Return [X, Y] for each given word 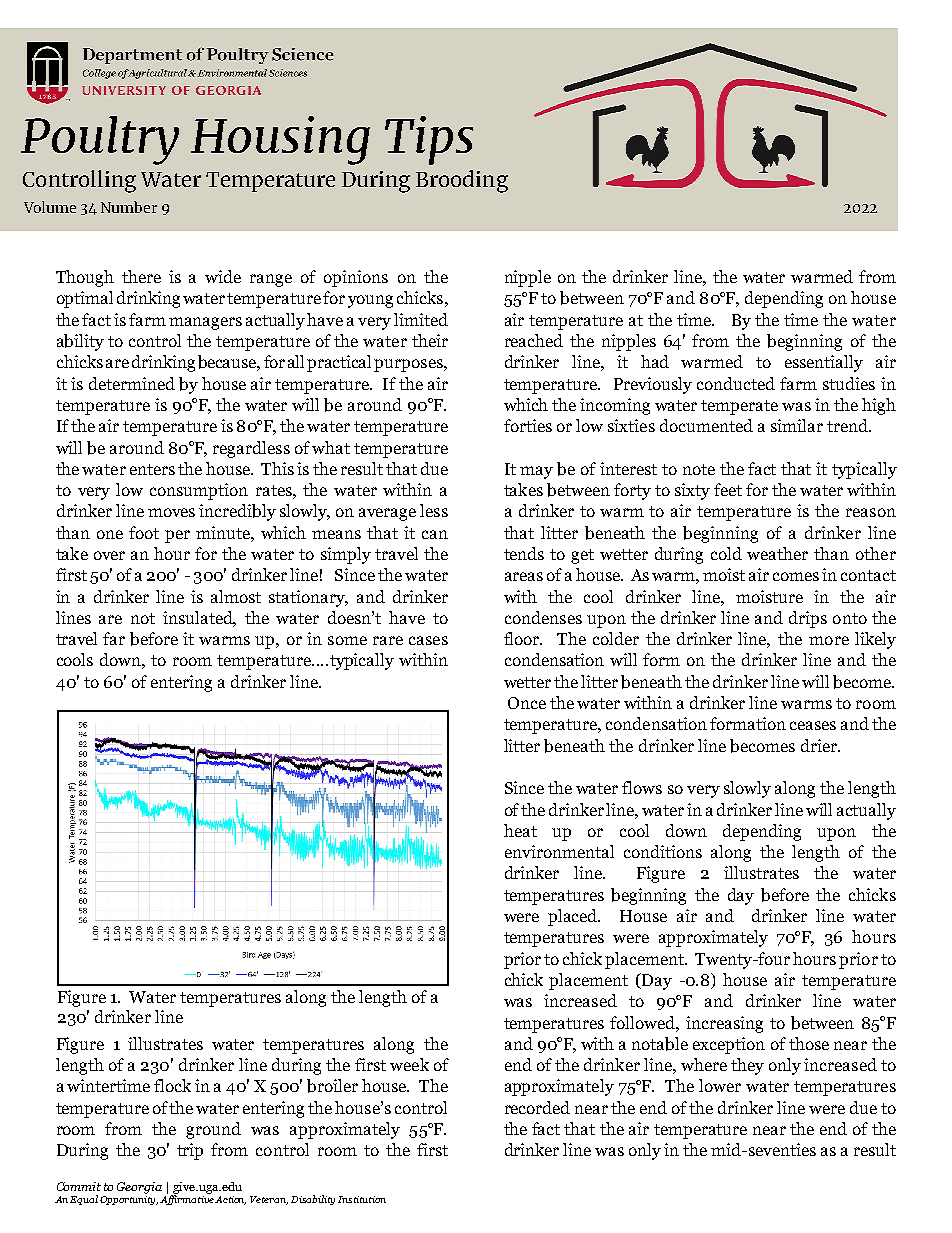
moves [171, 512]
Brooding [462, 181]
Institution [362, 1199]
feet [728, 489]
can [435, 534]
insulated [199, 619]
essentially [824, 363]
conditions [663, 851]
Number [129, 207]
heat [520, 830]
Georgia [139, 1188]
